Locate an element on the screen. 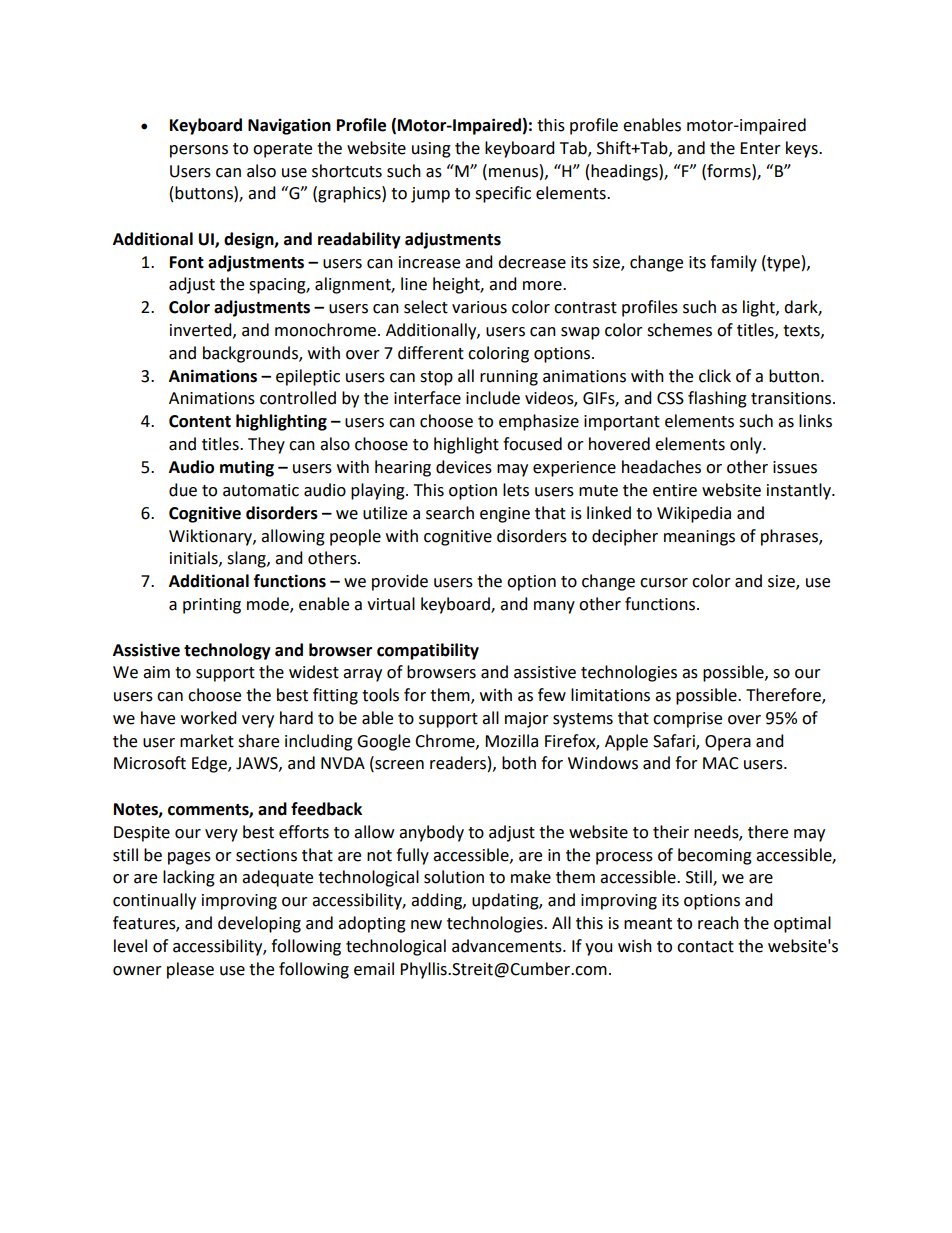 This screenshot has height=1233, width=952. Enter is located at coordinates (760, 148).
